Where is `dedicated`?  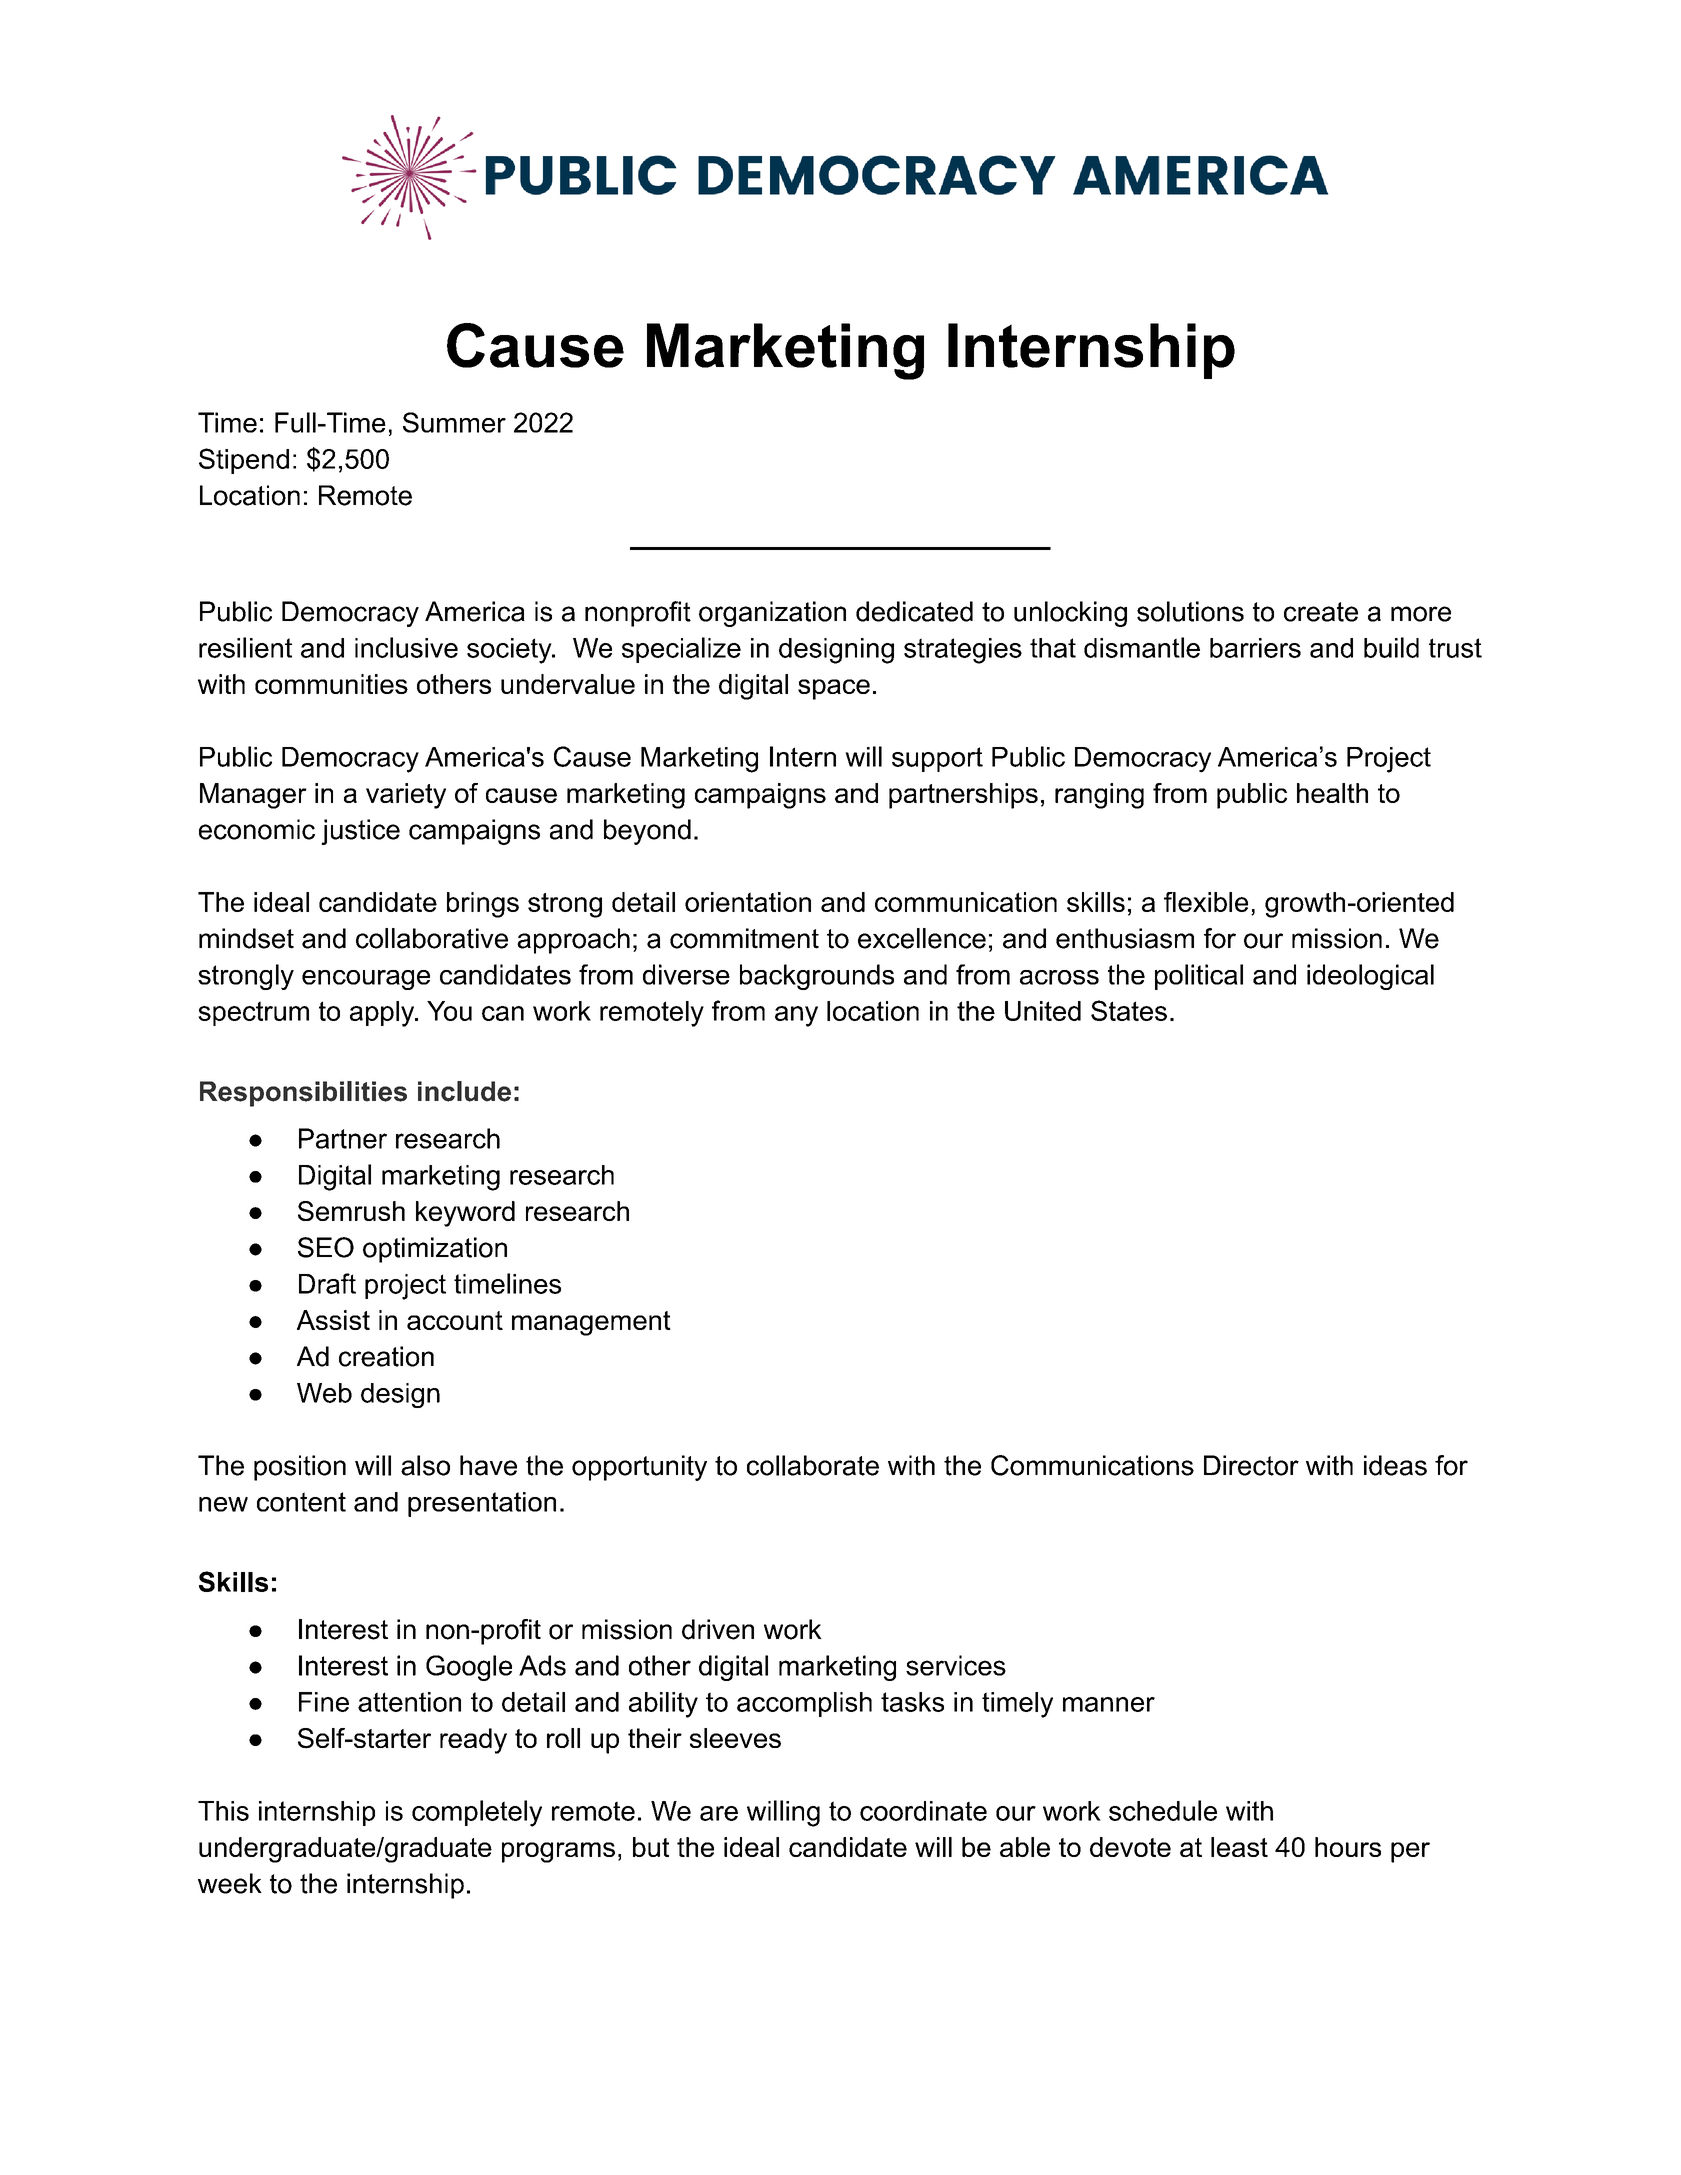
dedicated is located at coordinates (914, 611).
